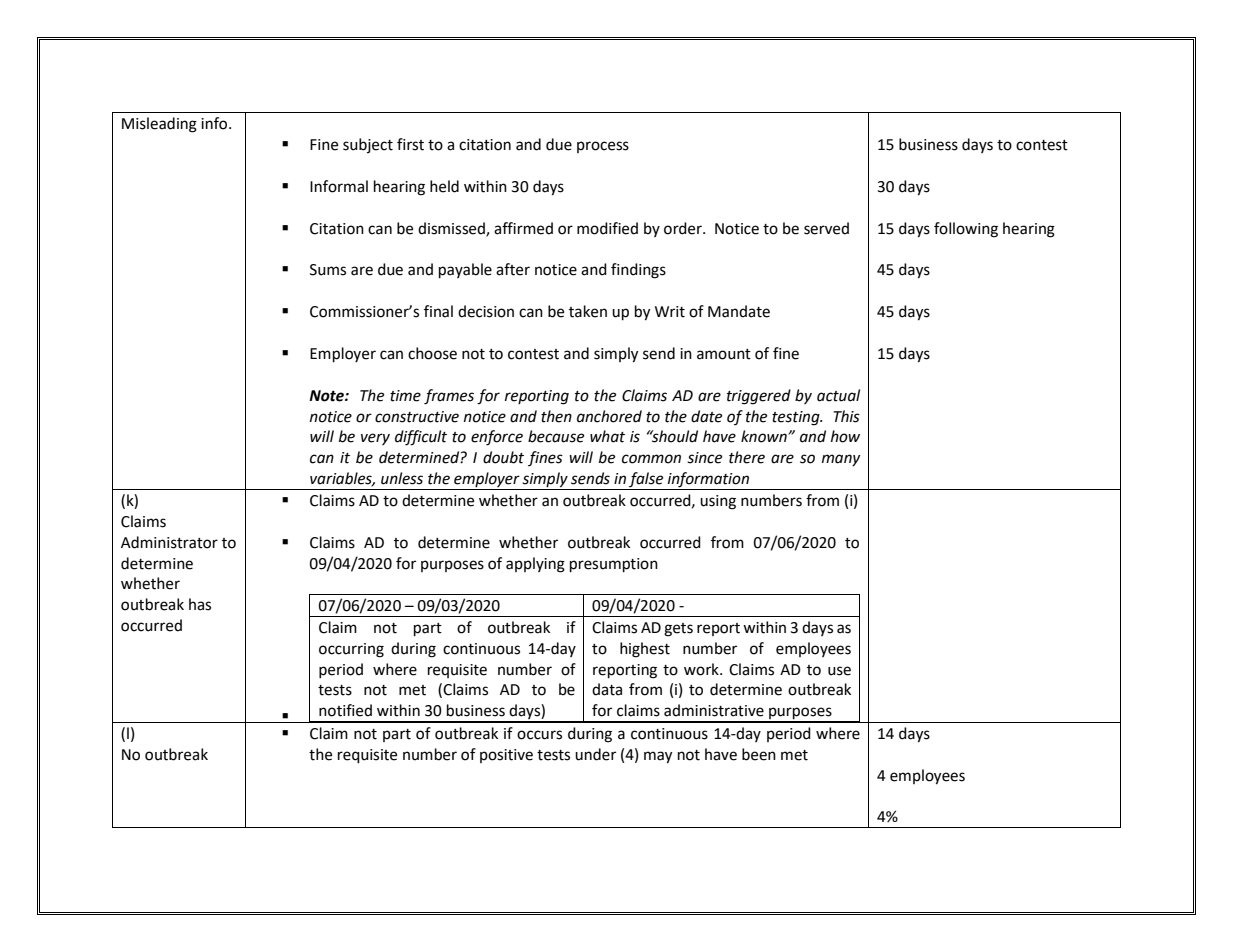 The width and height of the screenshot is (1233, 952). I want to click on notified, so click(345, 710).
